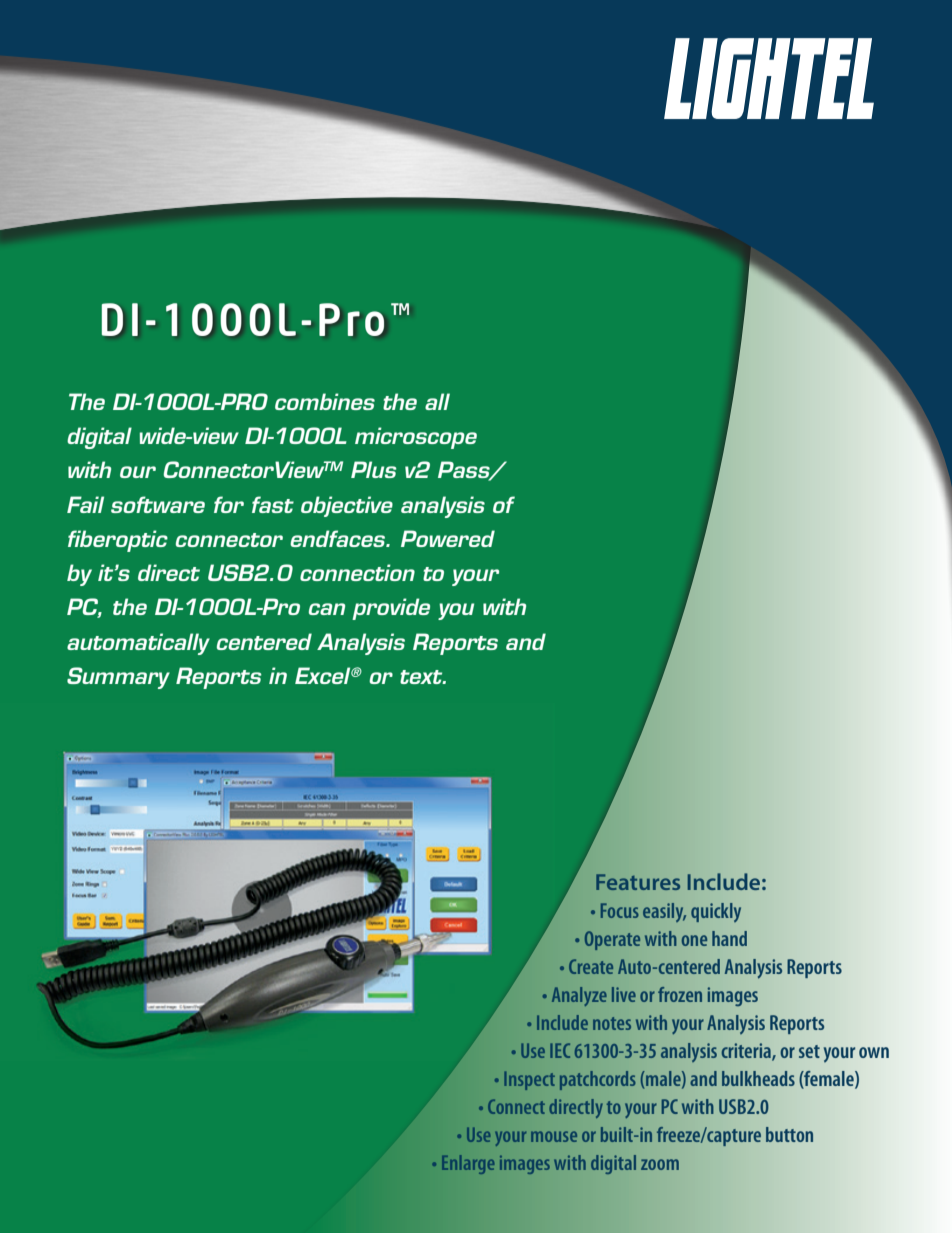 The height and width of the document is (1233, 952). What do you see at coordinates (422, 677) in the document?
I see `text` at bounding box center [422, 677].
